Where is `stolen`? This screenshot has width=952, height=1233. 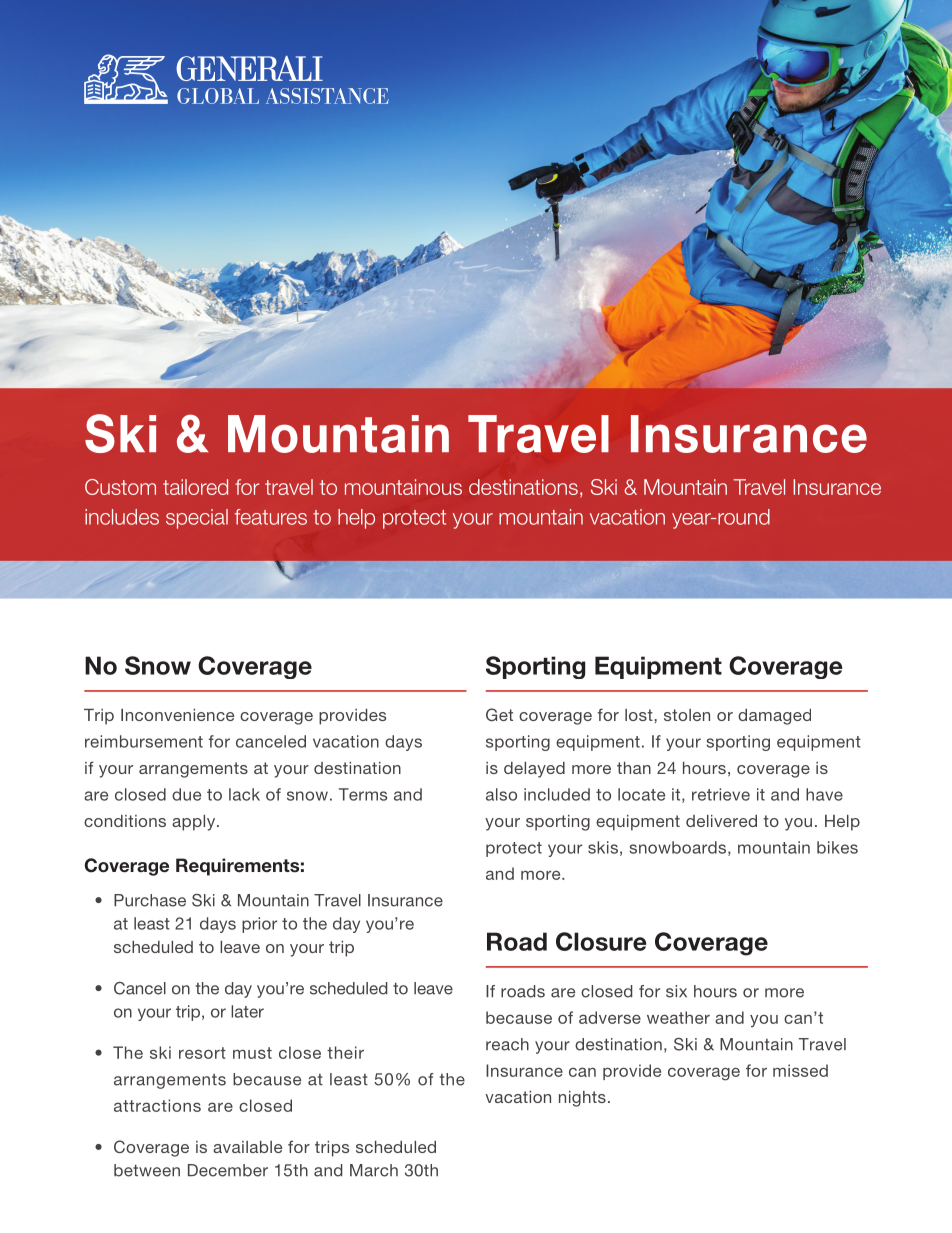
stolen is located at coordinates (687, 715).
